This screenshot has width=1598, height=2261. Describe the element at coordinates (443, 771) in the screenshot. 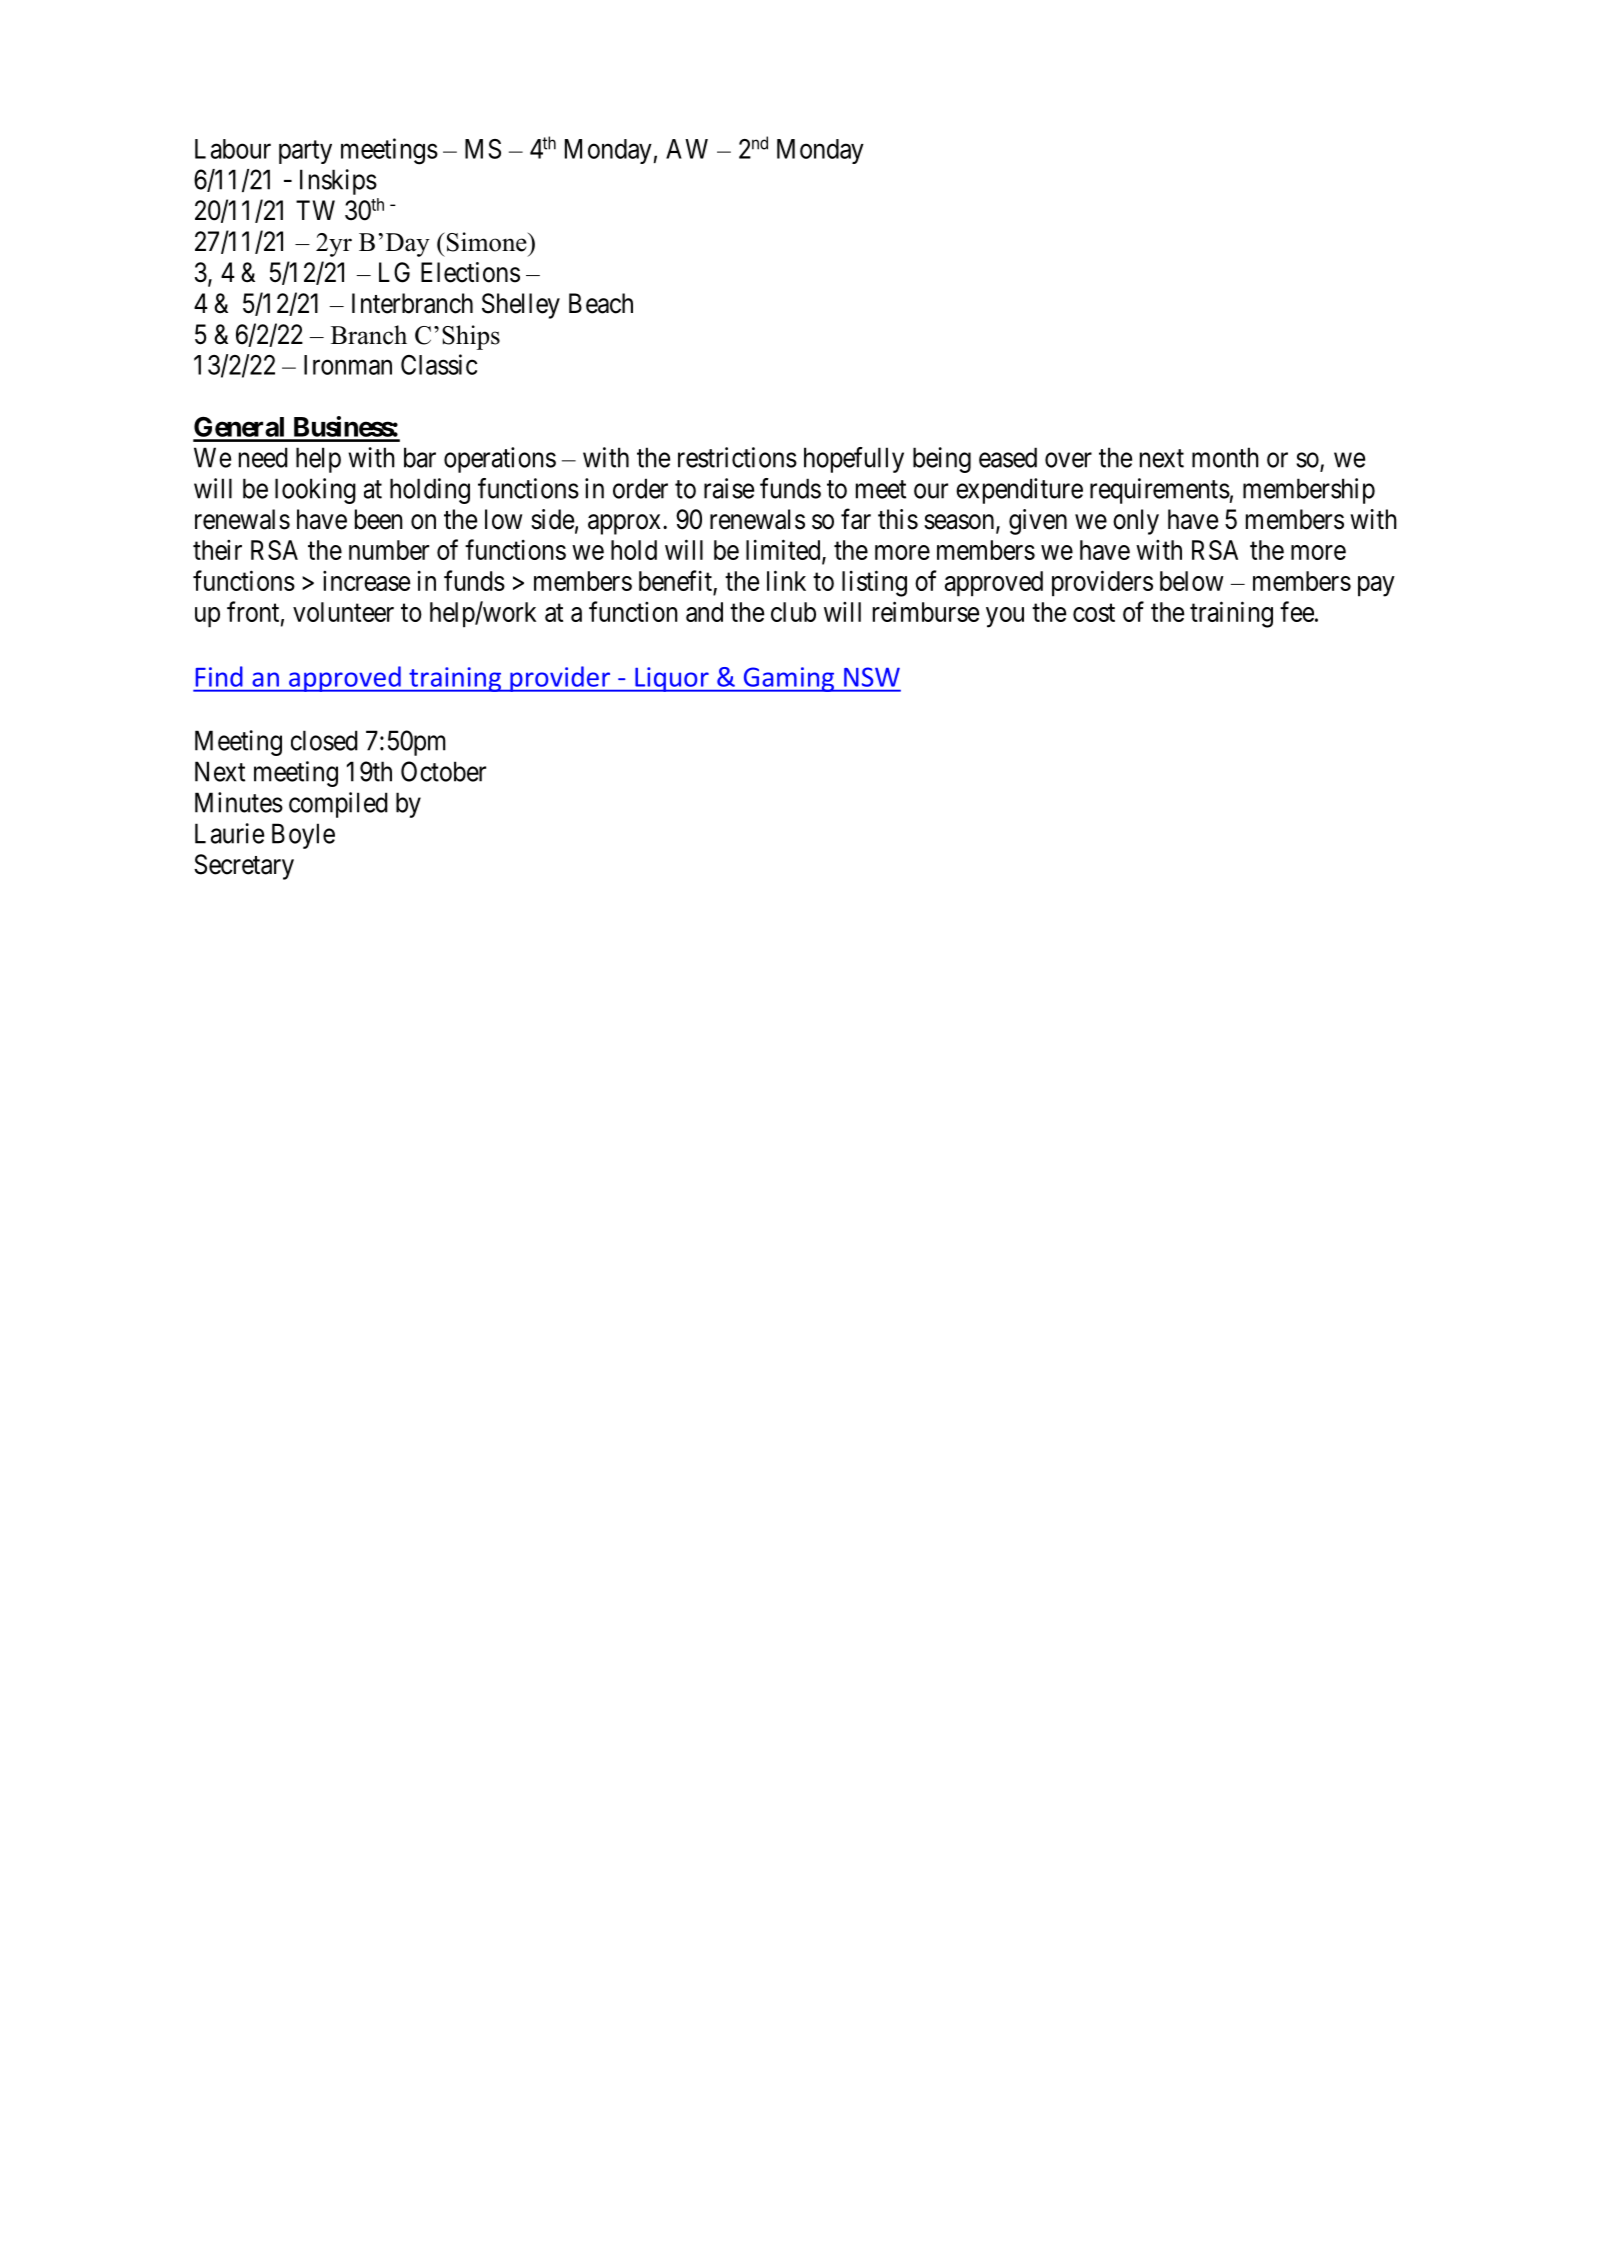

I see `October` at that location.
